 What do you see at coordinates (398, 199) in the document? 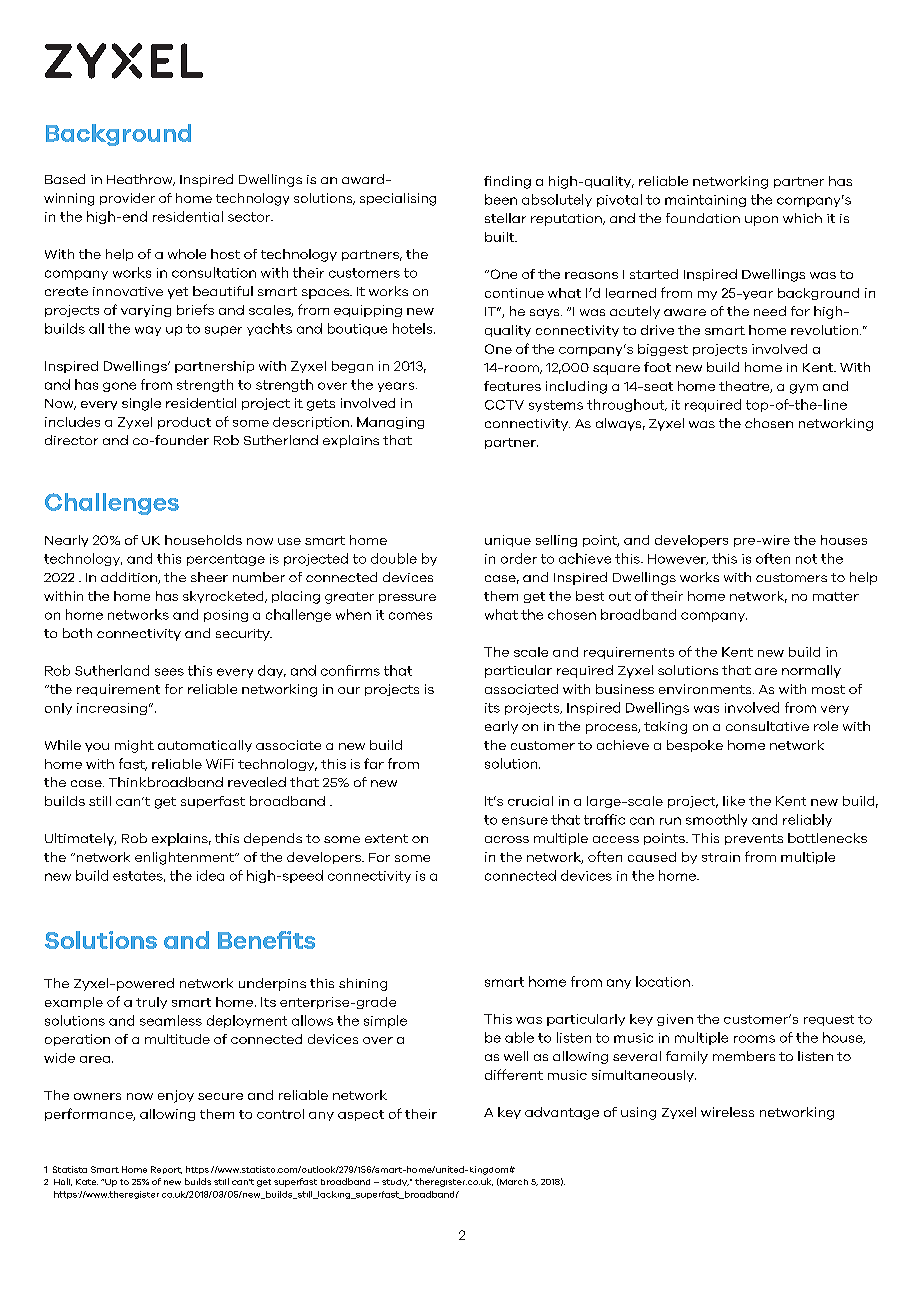
I see `specialising` at bounding box center [398, 199].
